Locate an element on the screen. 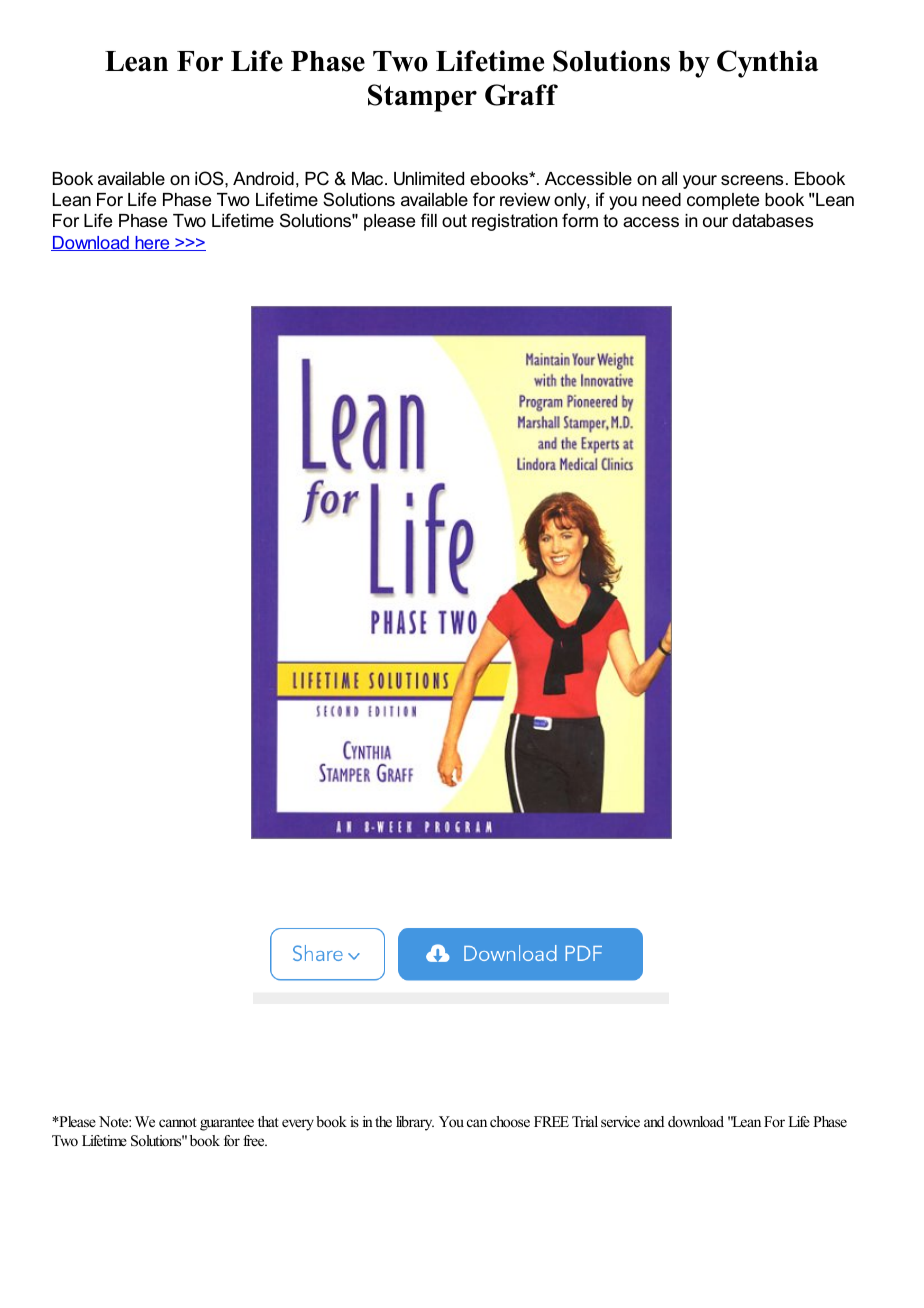  here is located at coordinates (152, 243).
